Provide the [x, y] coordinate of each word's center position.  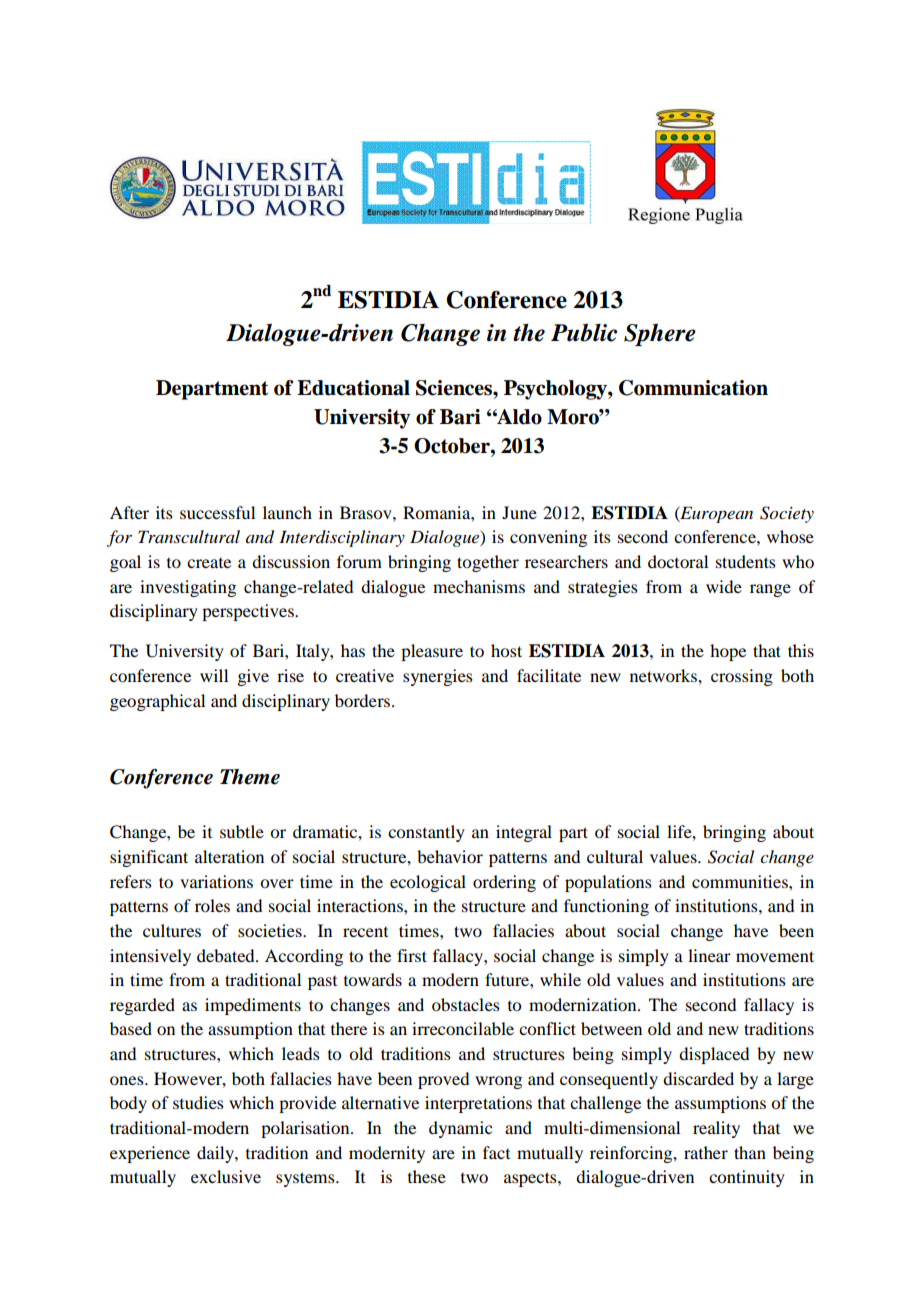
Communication [693, 388]
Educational [353, 388]
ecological [428, 883]
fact [496, 1152]
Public [584, 332]
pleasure [432, 652]
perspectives [249, 612]
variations [216, 881]
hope [728, 652]
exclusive [226, 1176]
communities [741, 881]
